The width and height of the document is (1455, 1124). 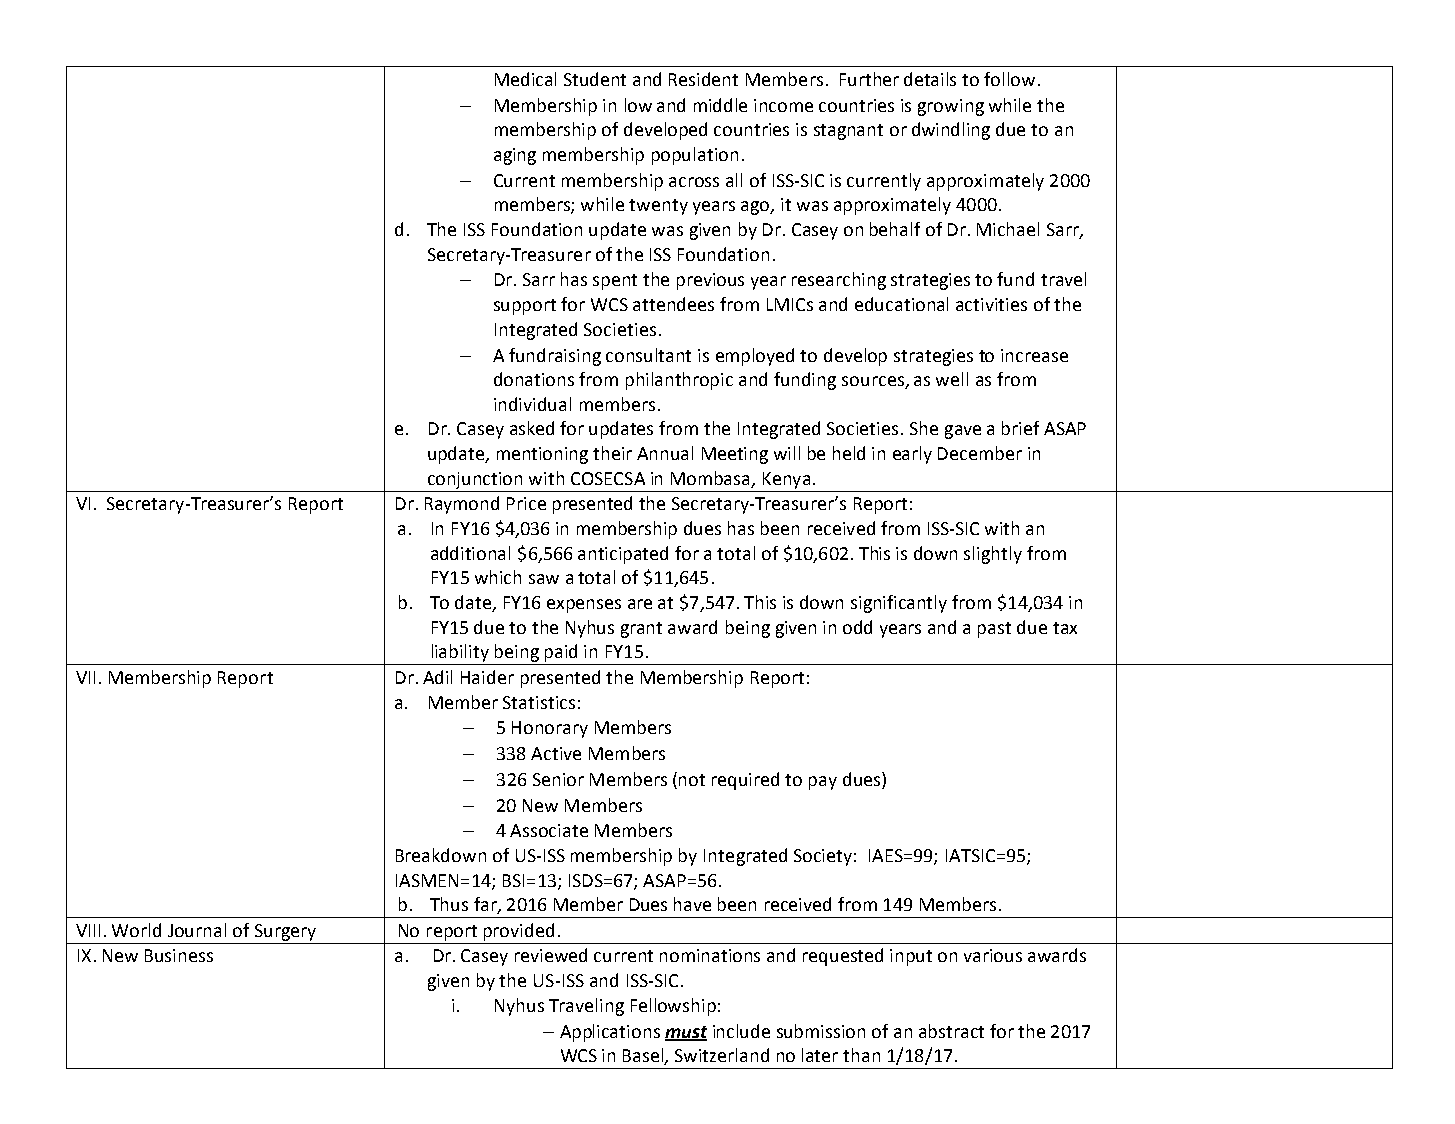 I want to click on Business, so click(x=179, y=955).
